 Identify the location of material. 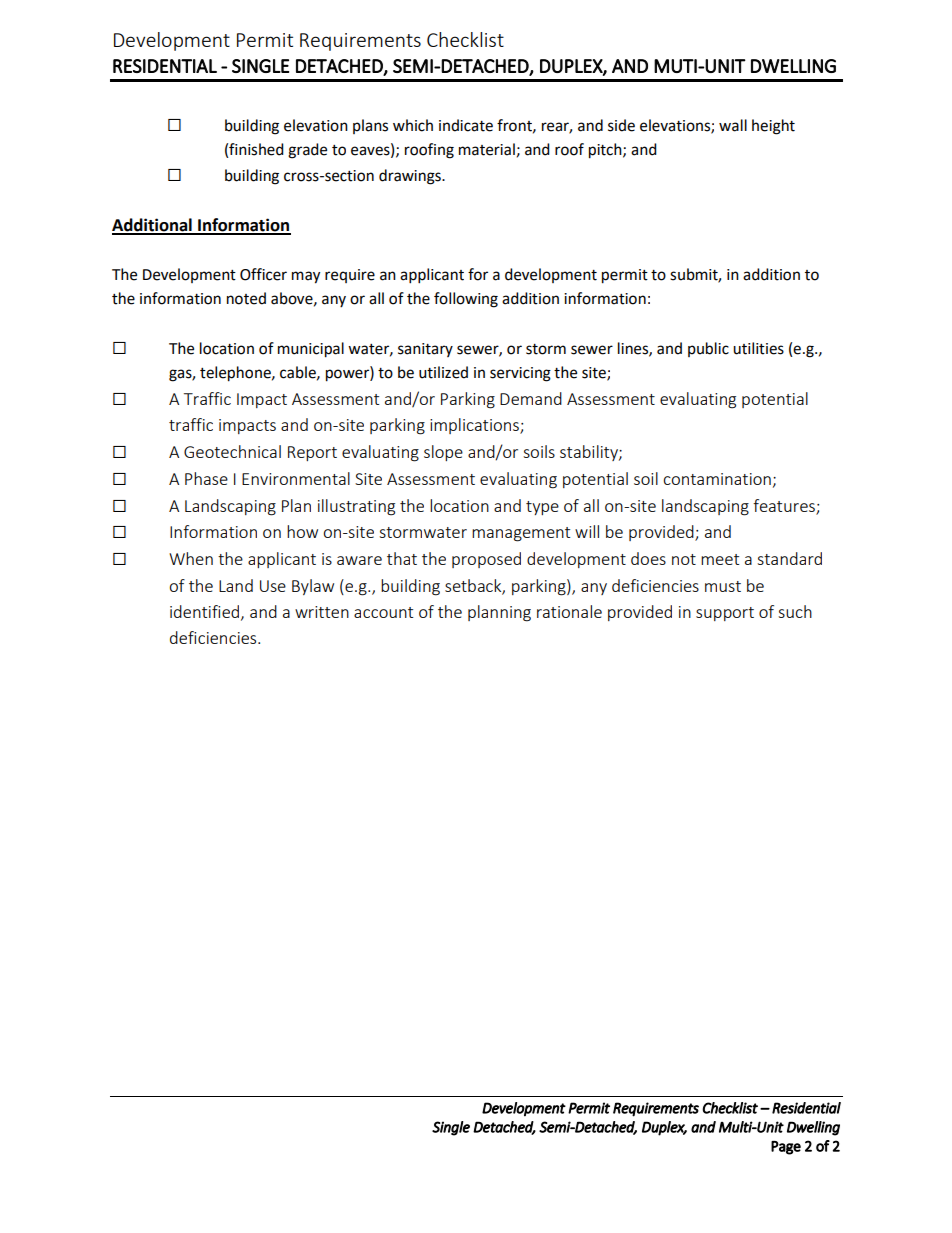
(487, 149).
